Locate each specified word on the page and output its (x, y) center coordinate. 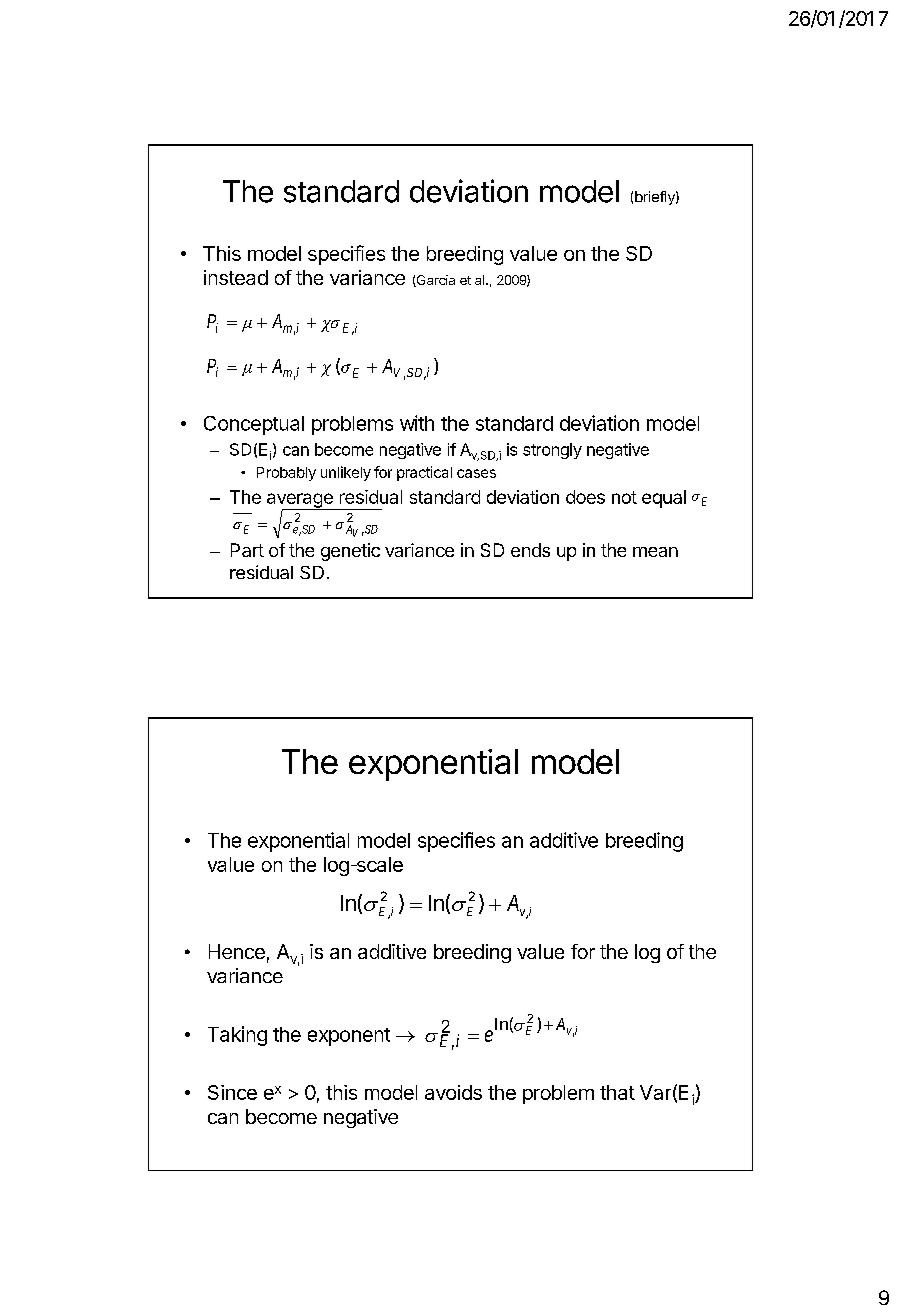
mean (655, 552)
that (617, 1092)
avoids (453, 1092)
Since (232, 1092)
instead (236, 277)
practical (424, 473)
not (624, 497)
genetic (350, 552)
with (417, 423)
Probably (286, 474)
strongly (552, 451)
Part (247, 550)
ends (530, 550)
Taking (237, 1036)
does (585, 497)
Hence (237, 951)
